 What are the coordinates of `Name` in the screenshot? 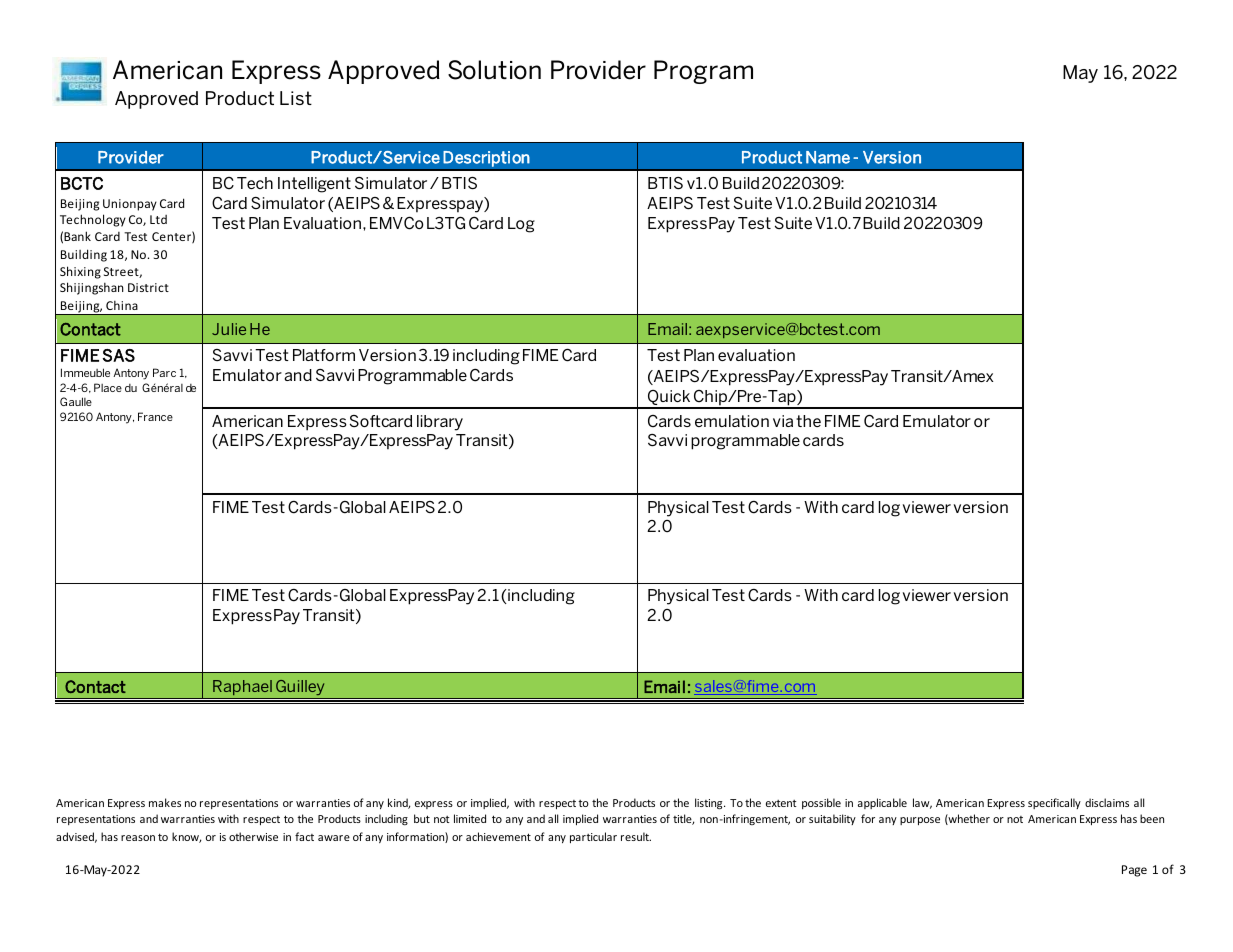 It's located at (828, 157).
